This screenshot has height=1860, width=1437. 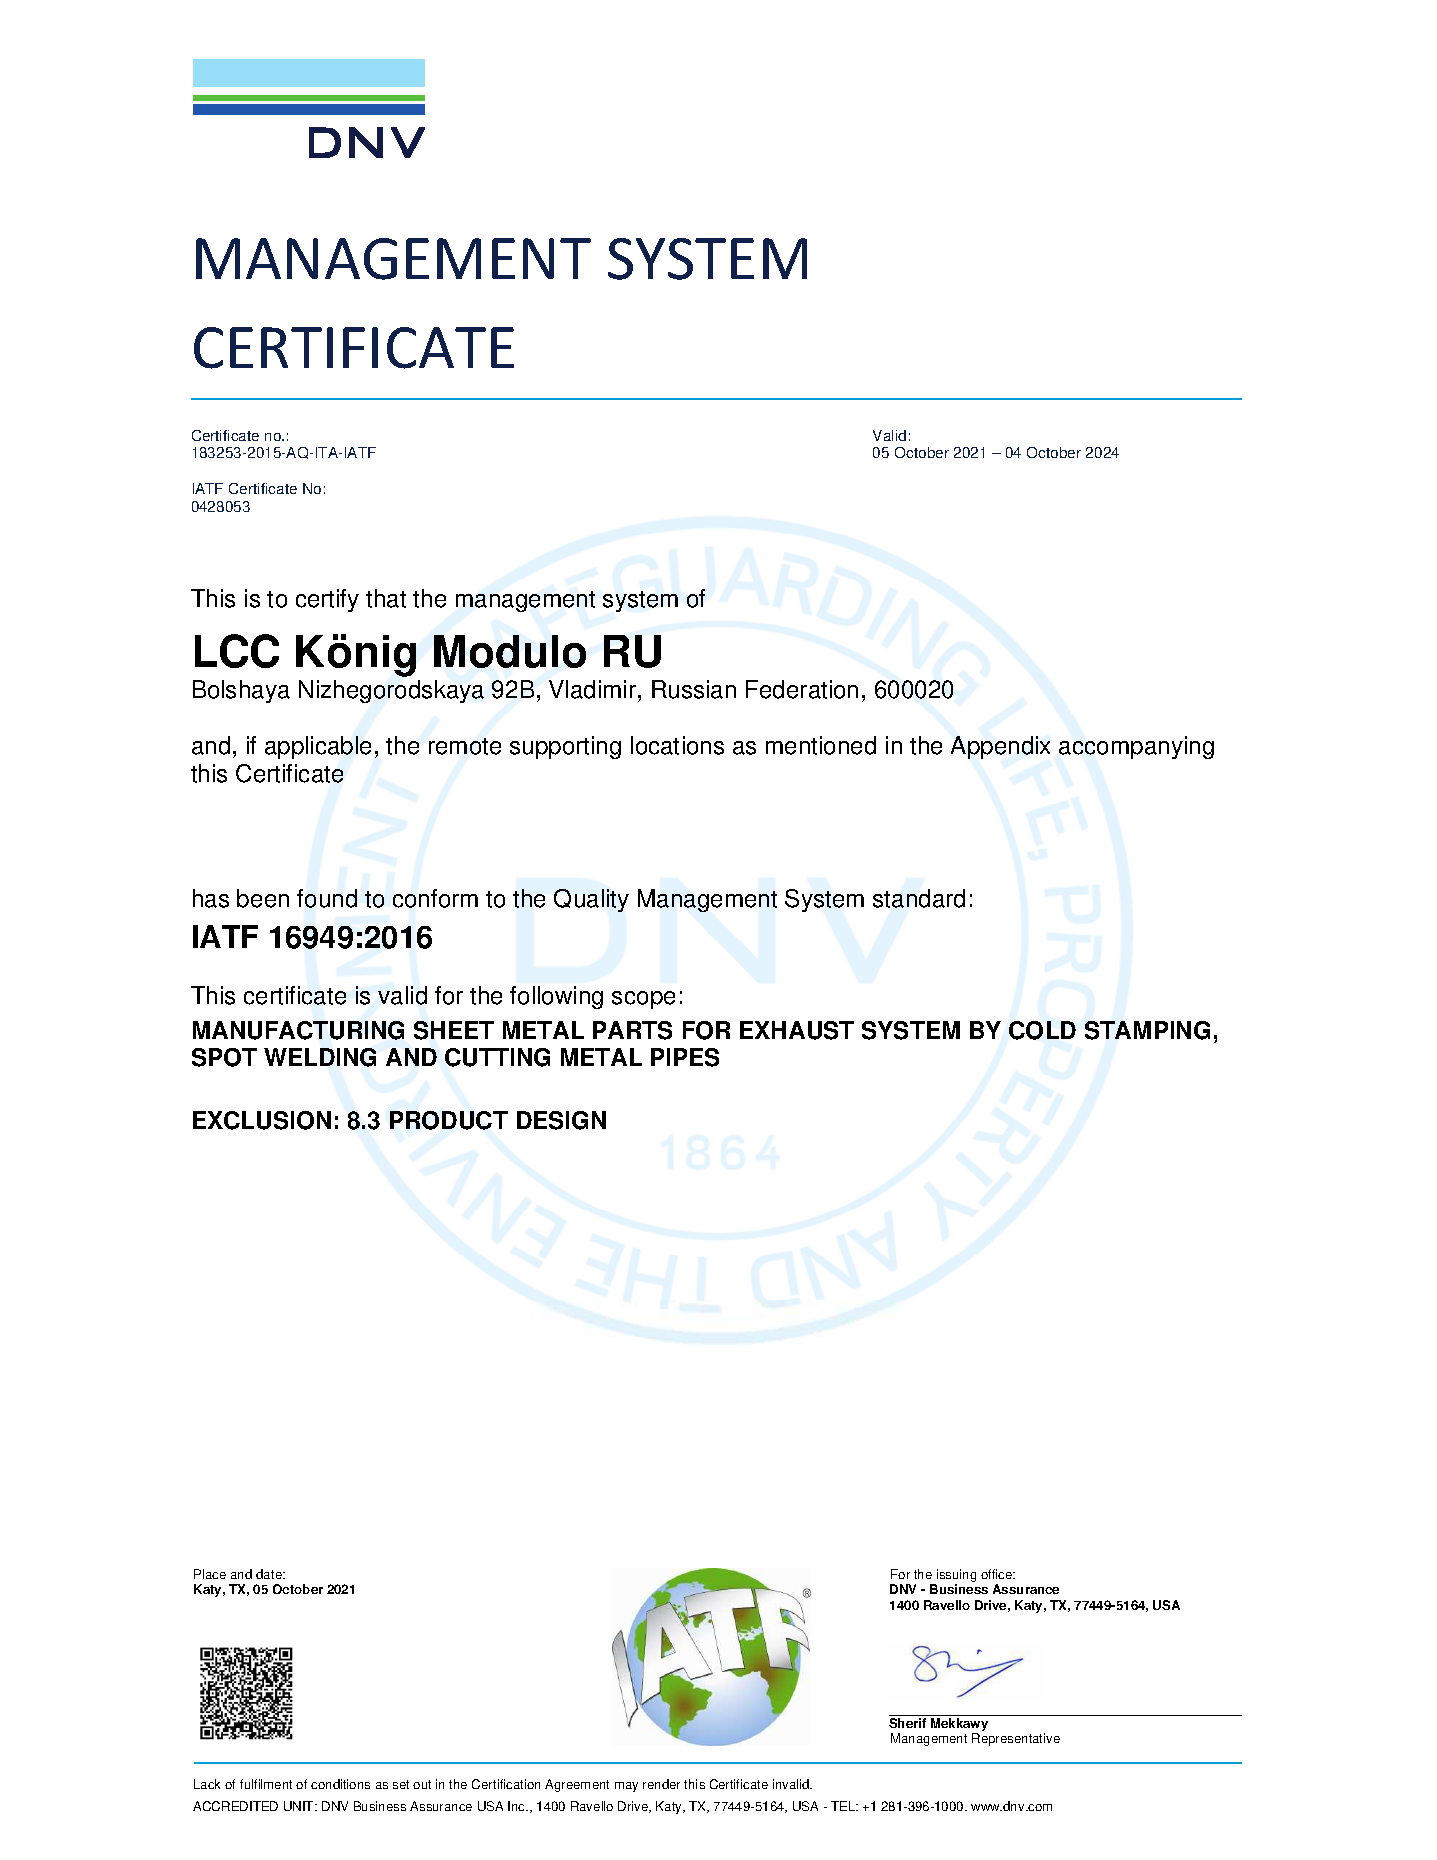 I want to click on Russian, so click(x=694, y=689).
